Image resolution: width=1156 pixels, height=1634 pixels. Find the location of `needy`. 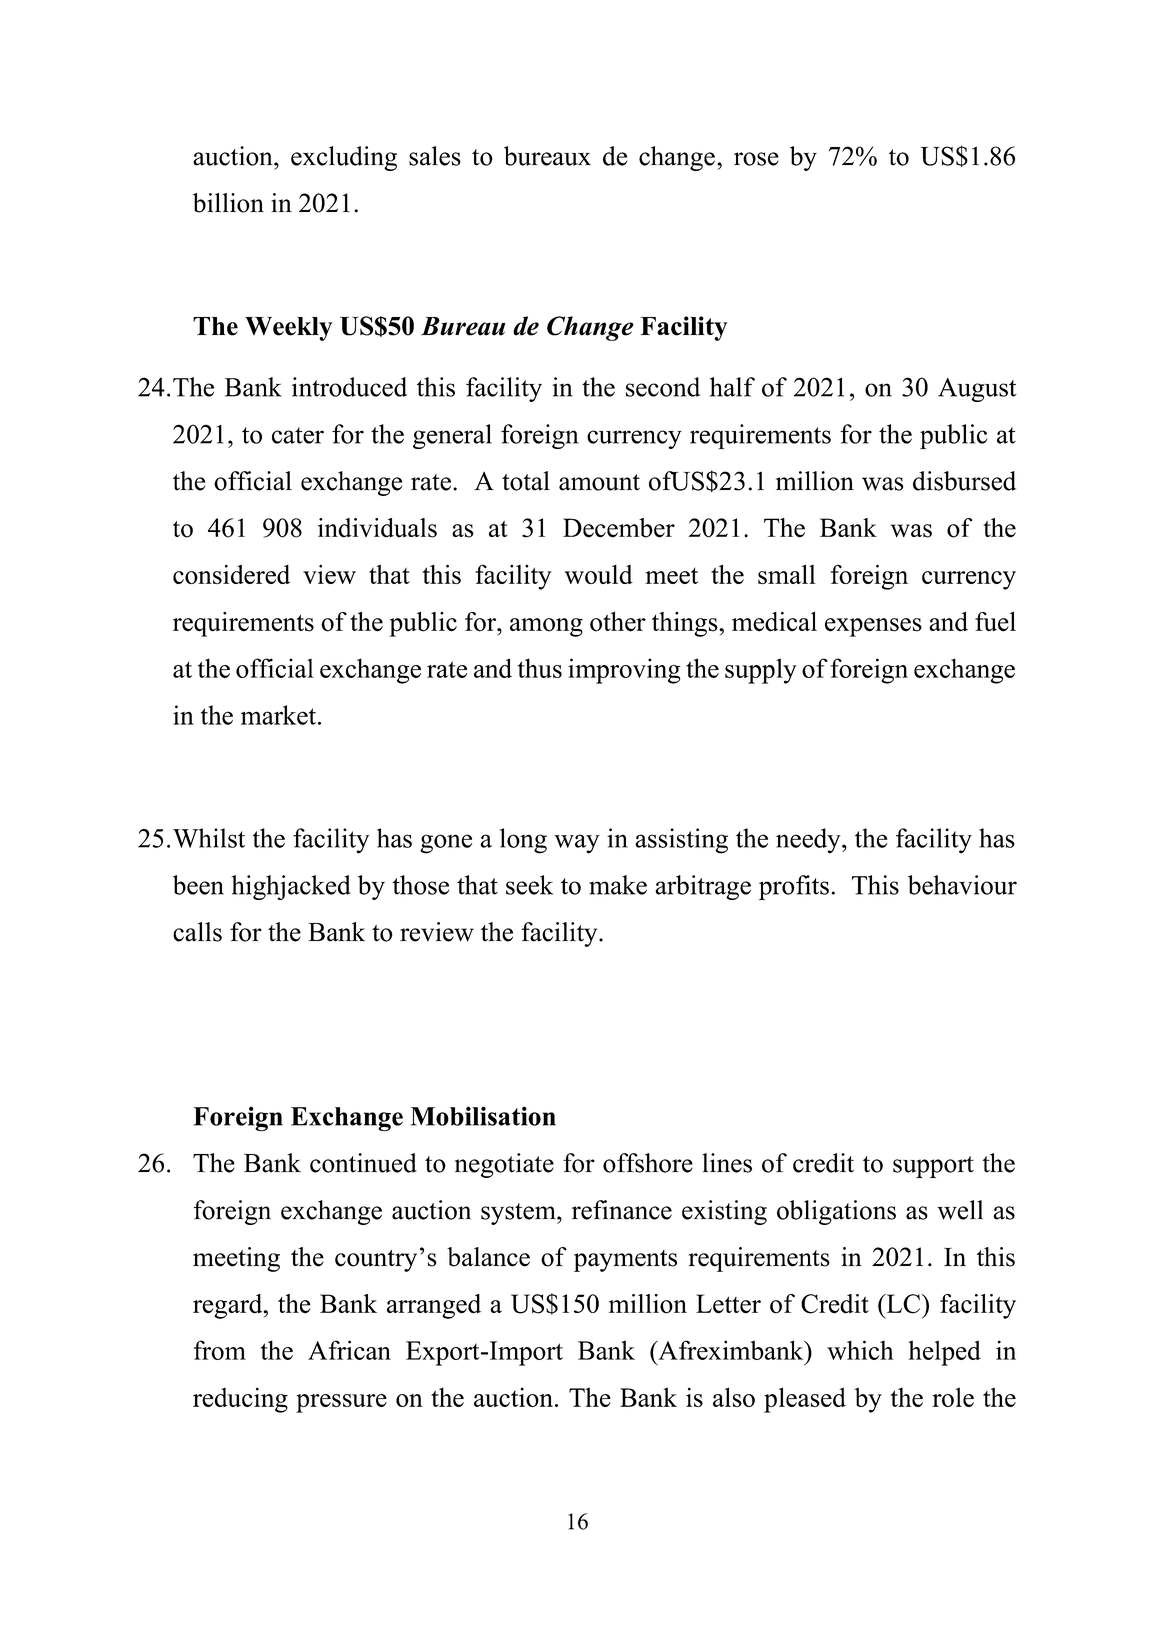

needy is located at coordinates (809, 841).
